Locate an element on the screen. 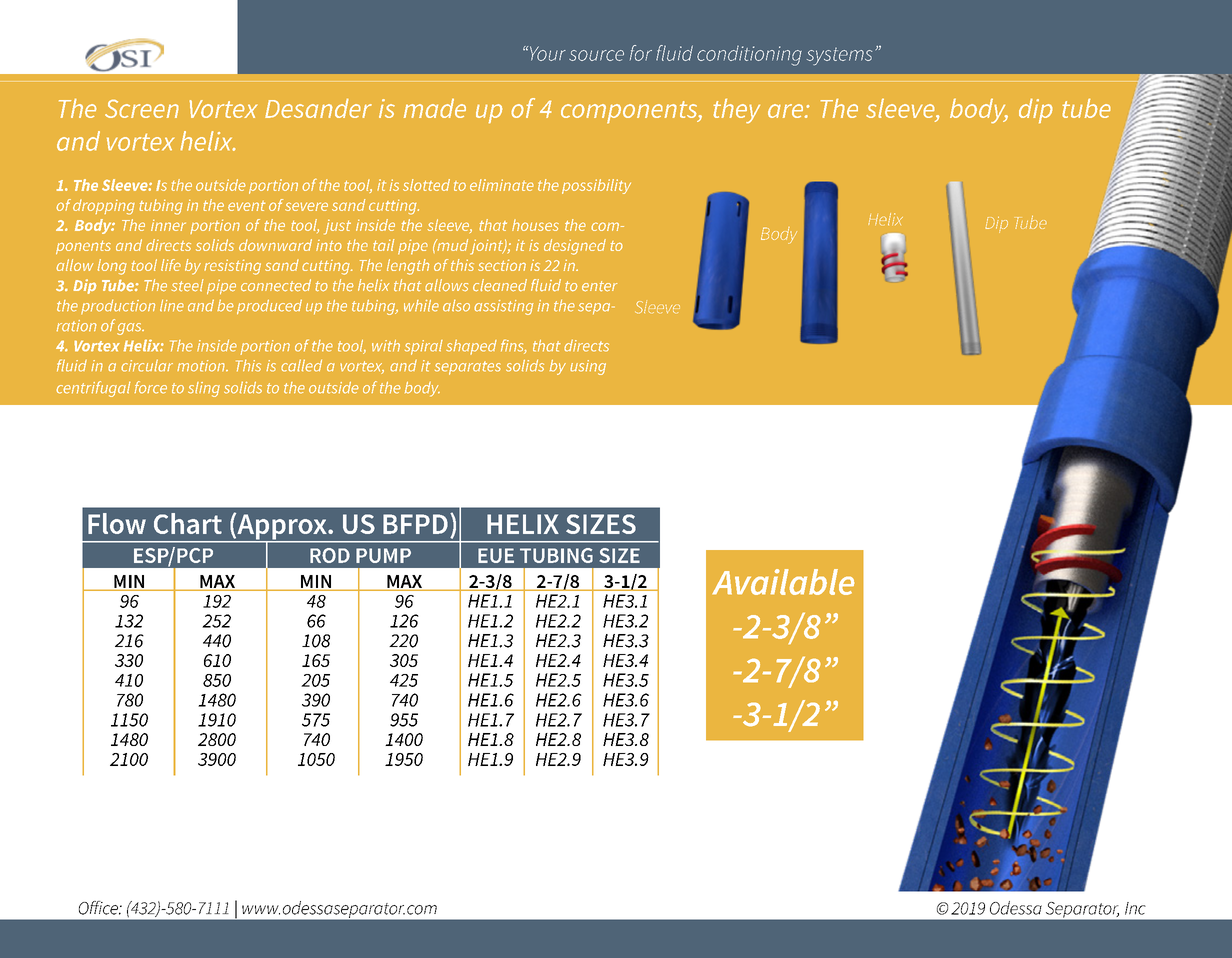 The height and width of the screenshot is (958, 1232). source is located at coordinates (596, 55).
